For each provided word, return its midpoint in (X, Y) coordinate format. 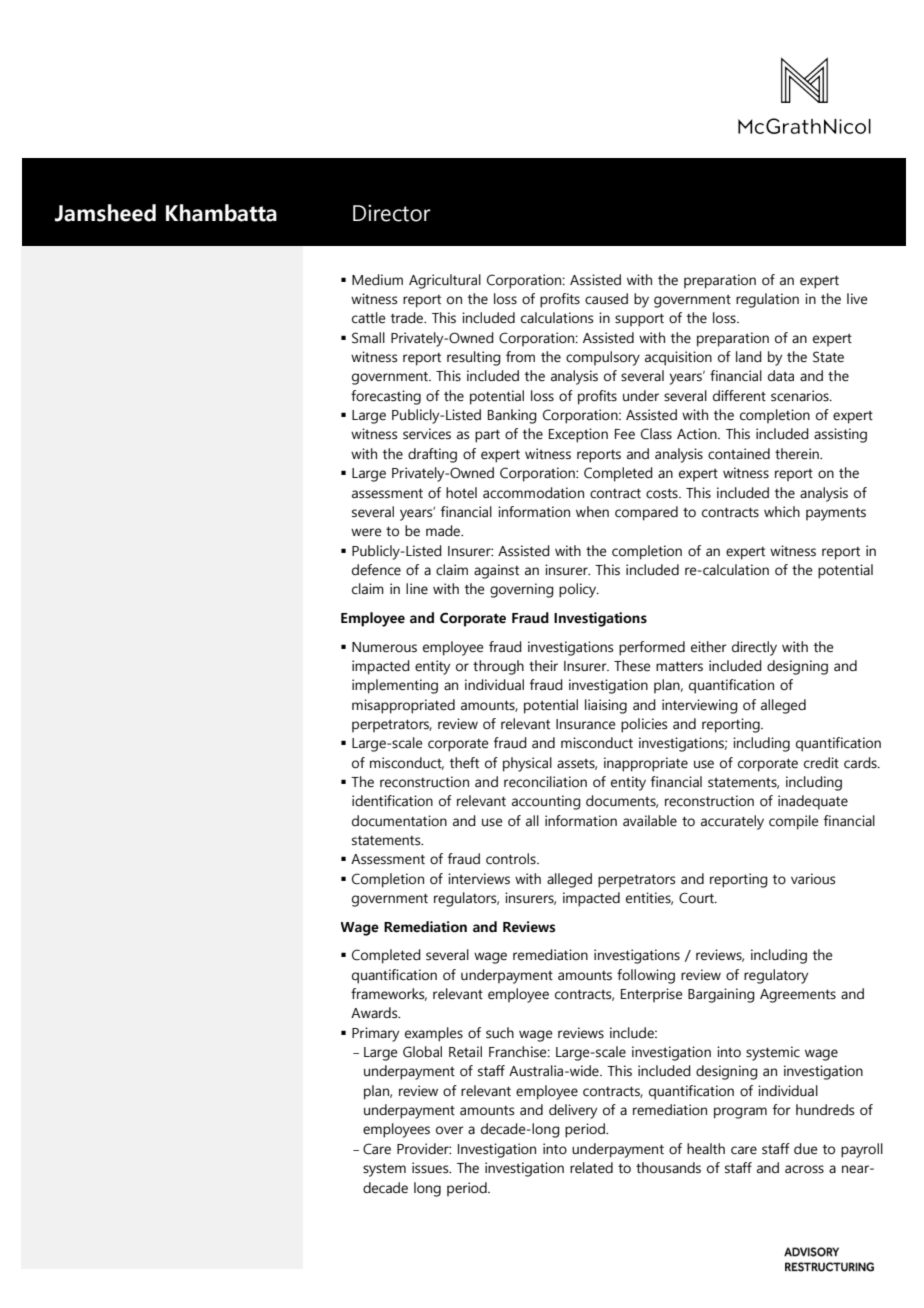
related (591, 1168)
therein (798, 454)
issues (431, 1168)
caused (606, 299)
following (646, 976)
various (813, 879)
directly (754, 648)
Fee (625, 434)
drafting (432, 455)
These (632, 666)
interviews (479, 879)
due (806, 1149)
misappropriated (403, 706)
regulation (767, 300)
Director (392, 213)
